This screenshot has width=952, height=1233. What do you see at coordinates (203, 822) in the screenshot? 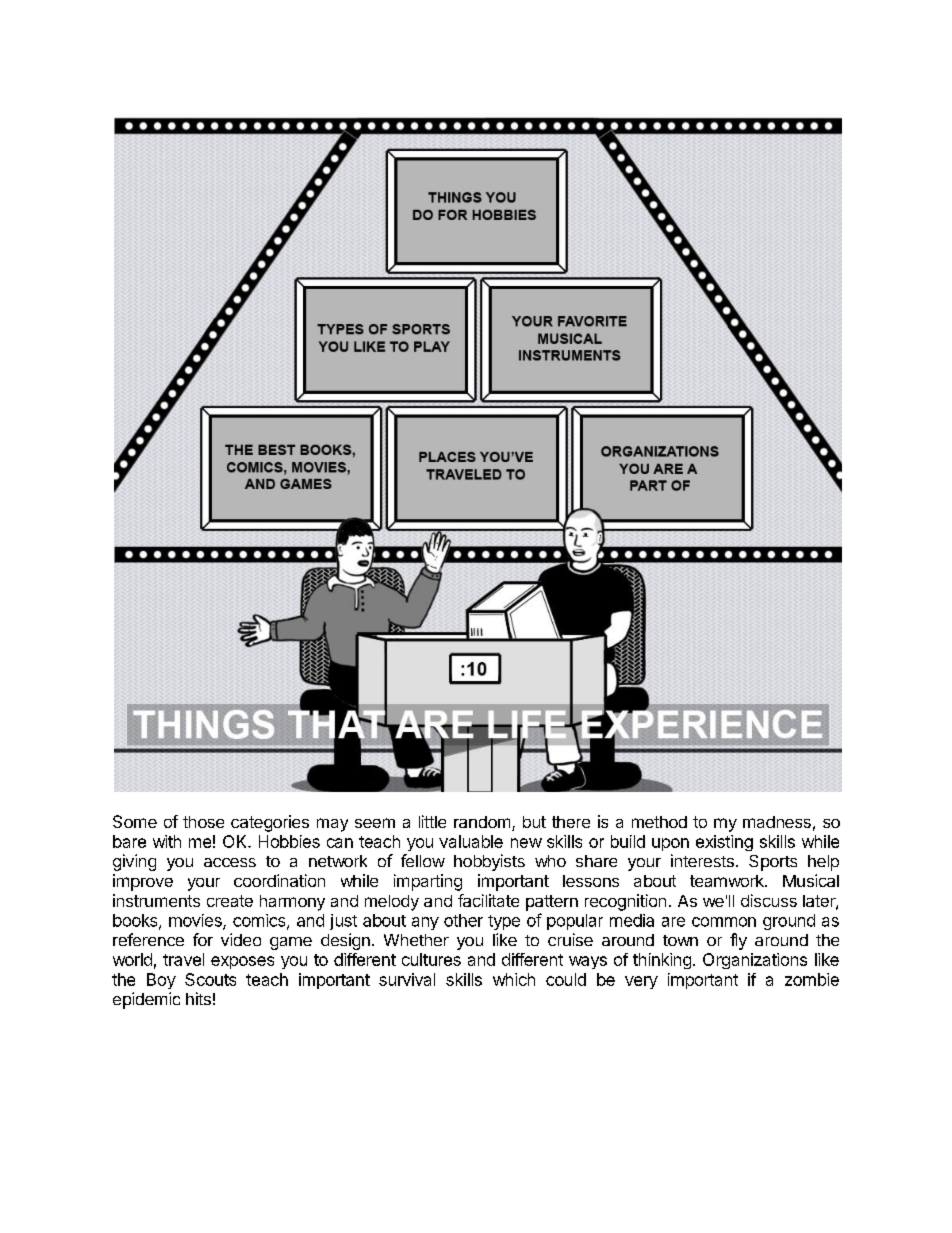
I see `those` at bounding box center [203, 822].
